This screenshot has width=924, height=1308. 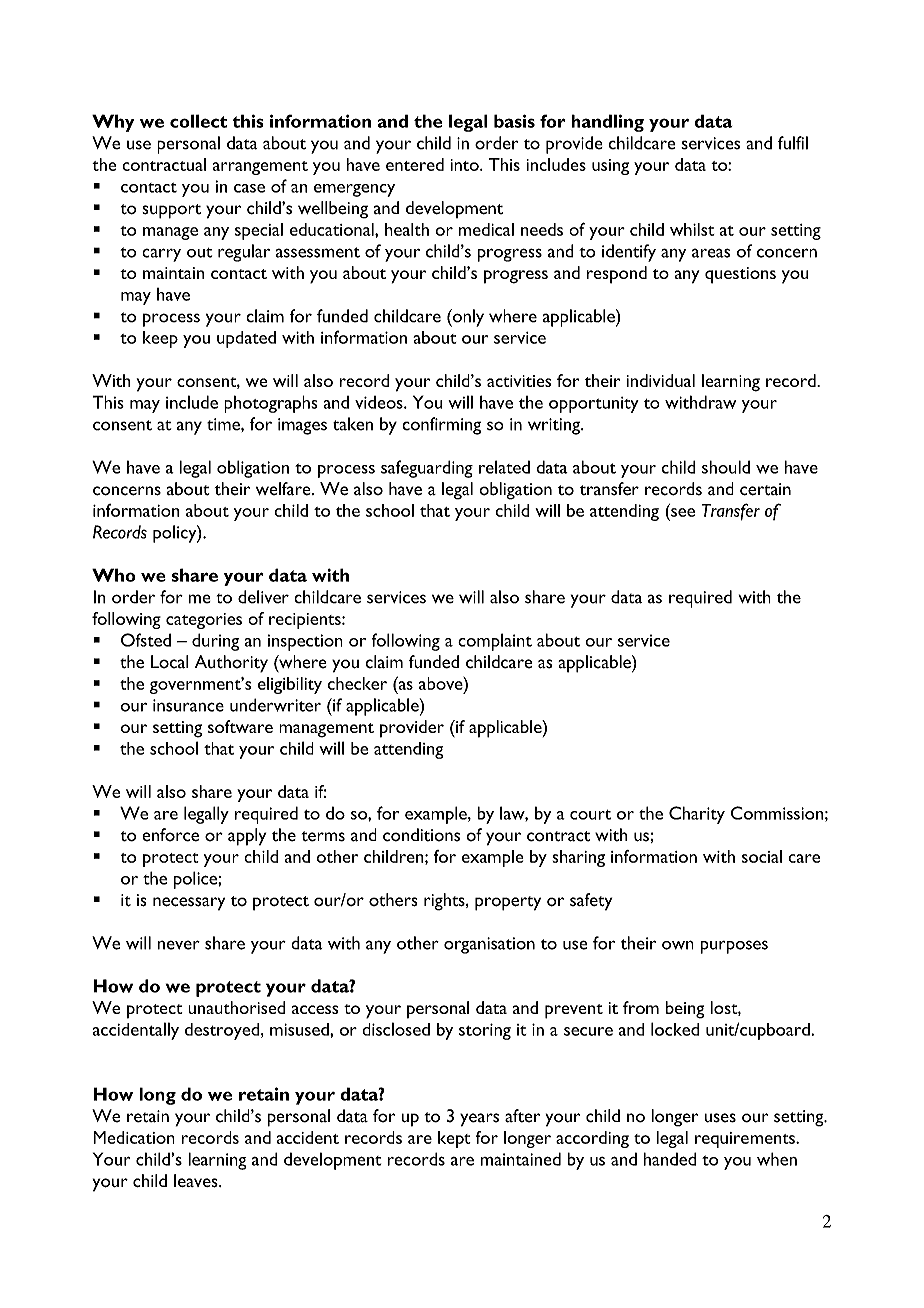 I want to click on time, so click(x=224, y=424).
